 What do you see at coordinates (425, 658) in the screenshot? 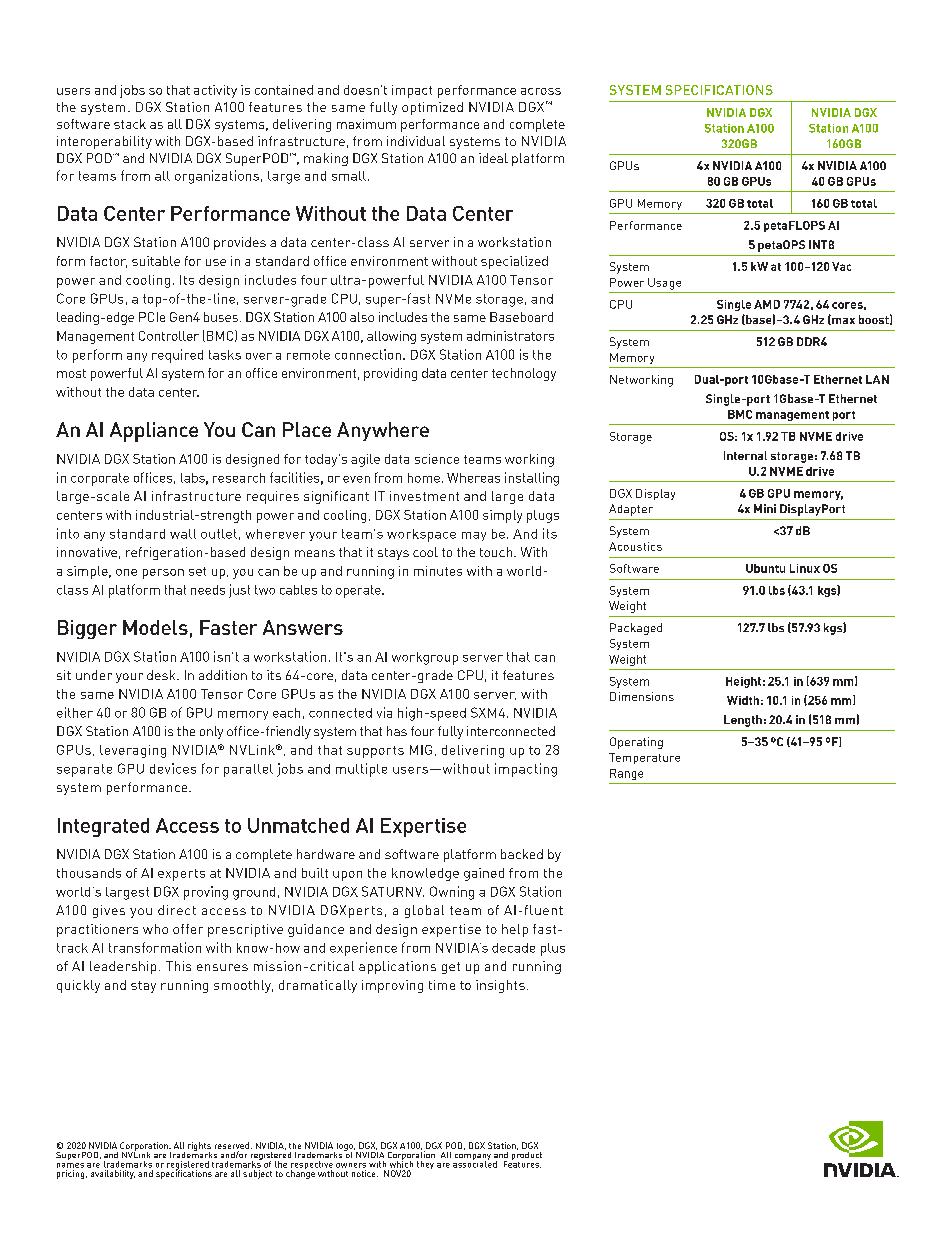
I see `workgroup` at bounding box center [425, 658].
